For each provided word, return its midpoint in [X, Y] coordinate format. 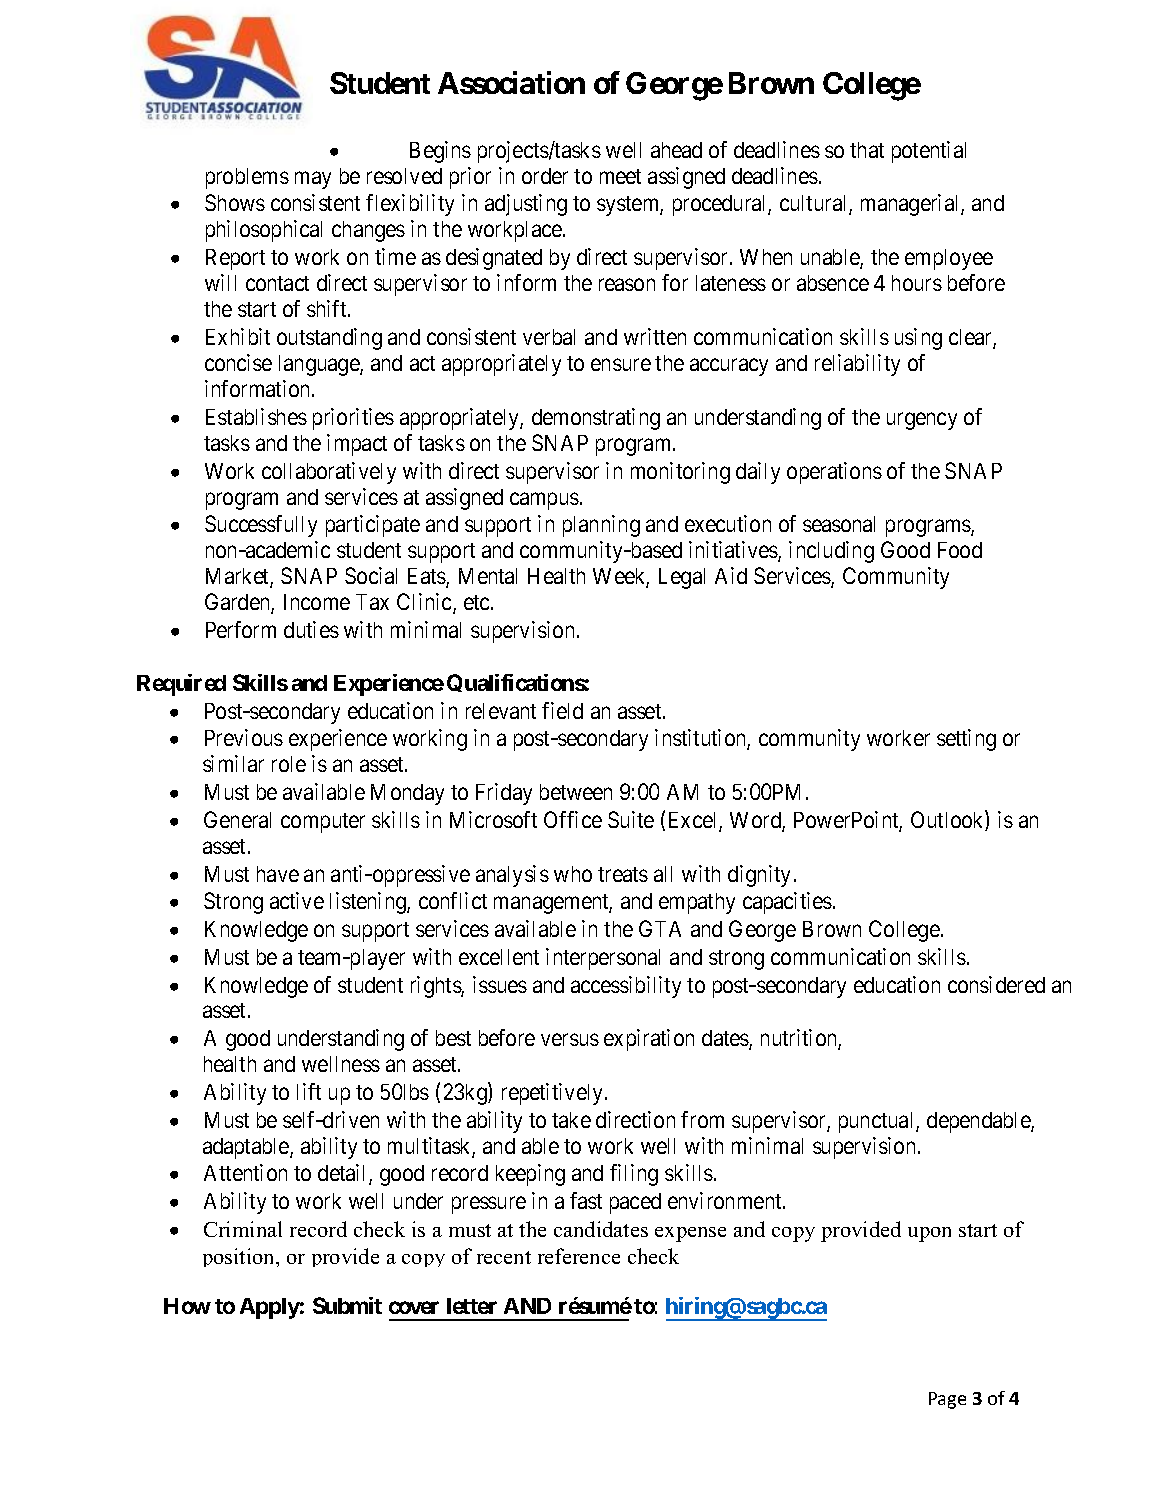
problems [247, 178]
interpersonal [603, 959]
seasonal [839, 524]
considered [996, 984]
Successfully [261, 526]
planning [601, 526]
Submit [347, 1305]
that [867, 150]
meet [620, 176]
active [297, 900]
